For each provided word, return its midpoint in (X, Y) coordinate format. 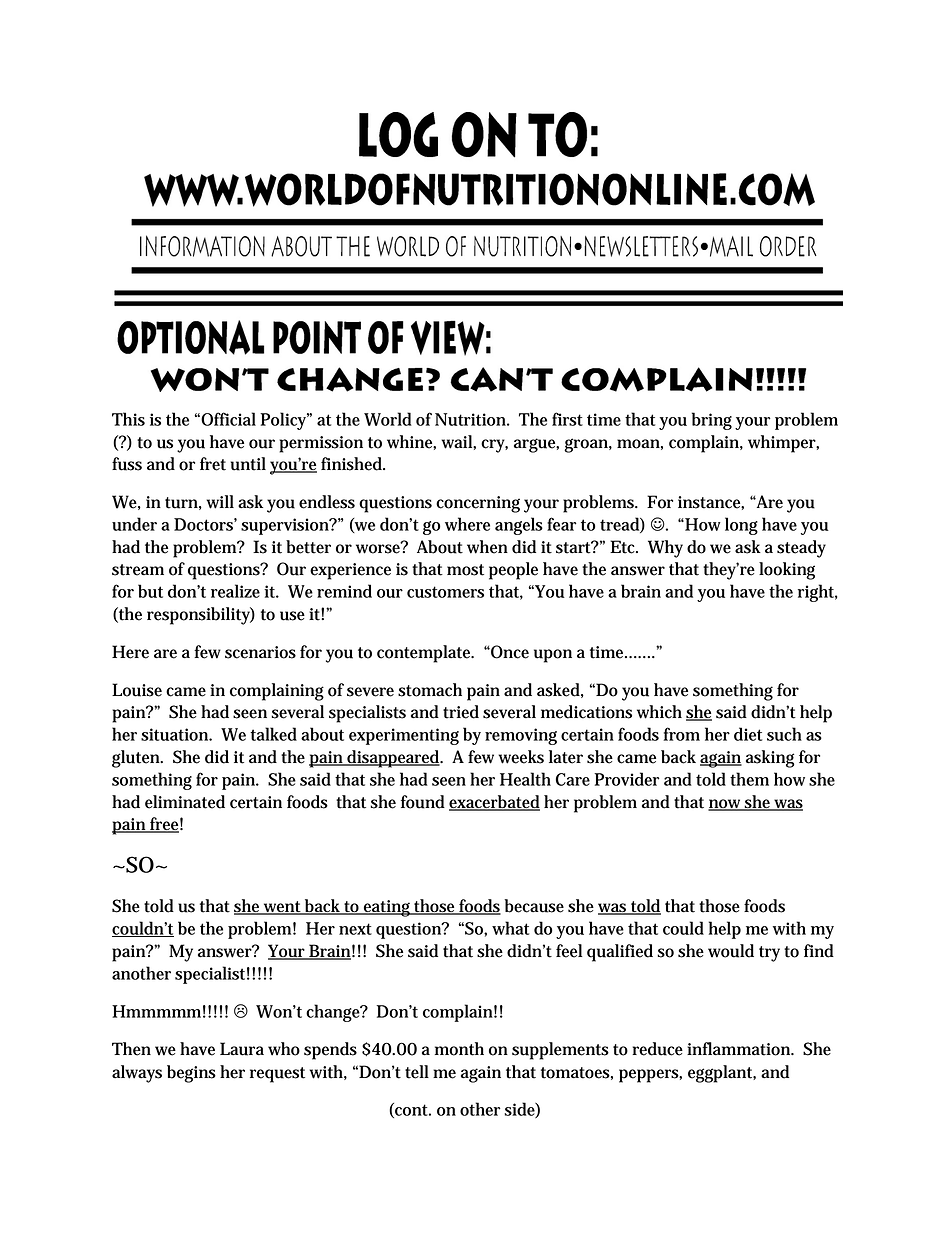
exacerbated (494, 802)
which (659, 712)
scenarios (260, 652)
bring (712, 421)
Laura (242, 1049)
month (459, 1049)
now (725, 805)
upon (553, 656)
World (388, 419)
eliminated (185, 802)
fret (213, 464)
